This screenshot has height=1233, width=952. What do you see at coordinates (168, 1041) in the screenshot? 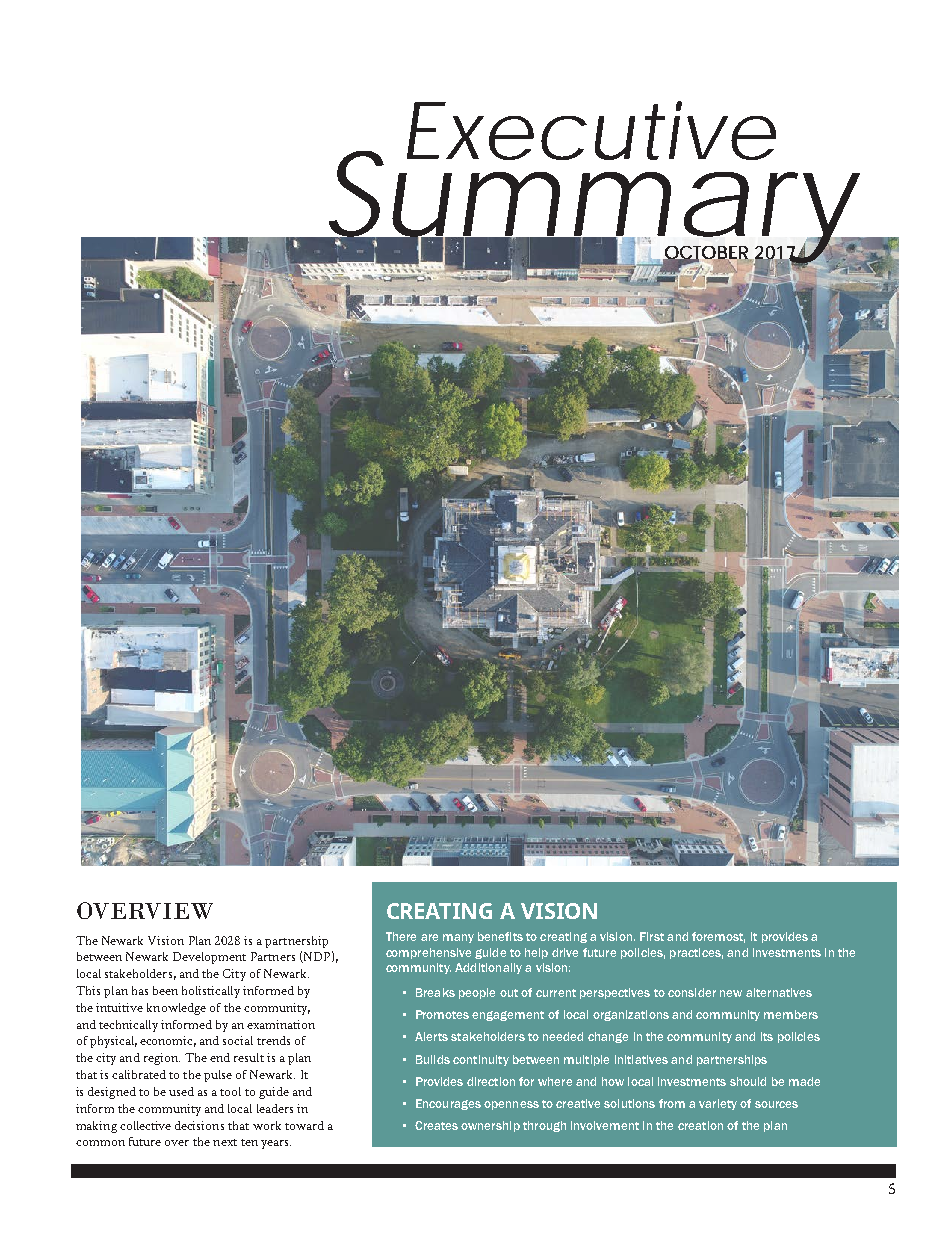
I see `economic` at bounding box center [168, 1041].
